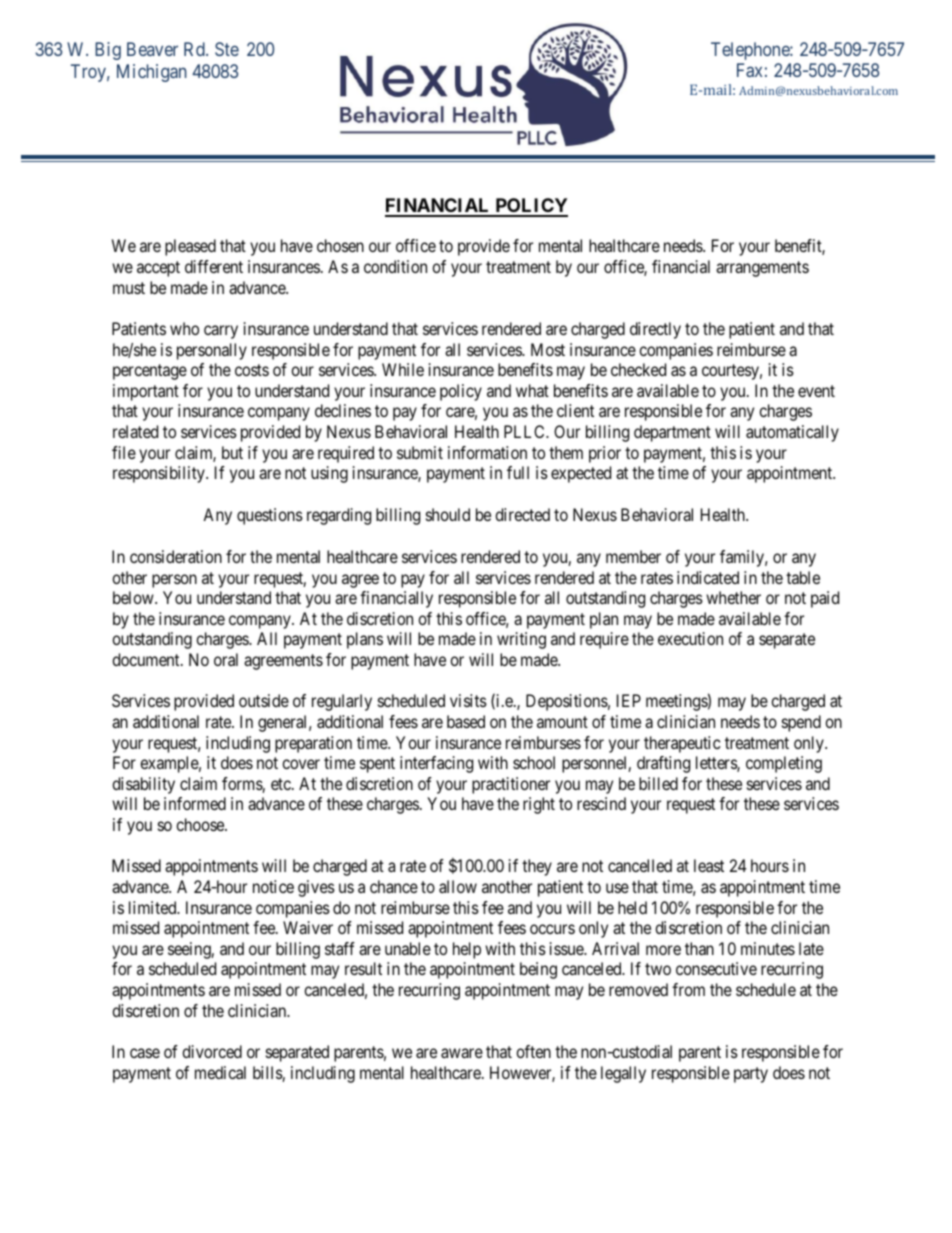 This document has width=952, height=1233. What do you see at coordinates (448, 514) in the document?
I see `should` at bounding box center [448, 514].
